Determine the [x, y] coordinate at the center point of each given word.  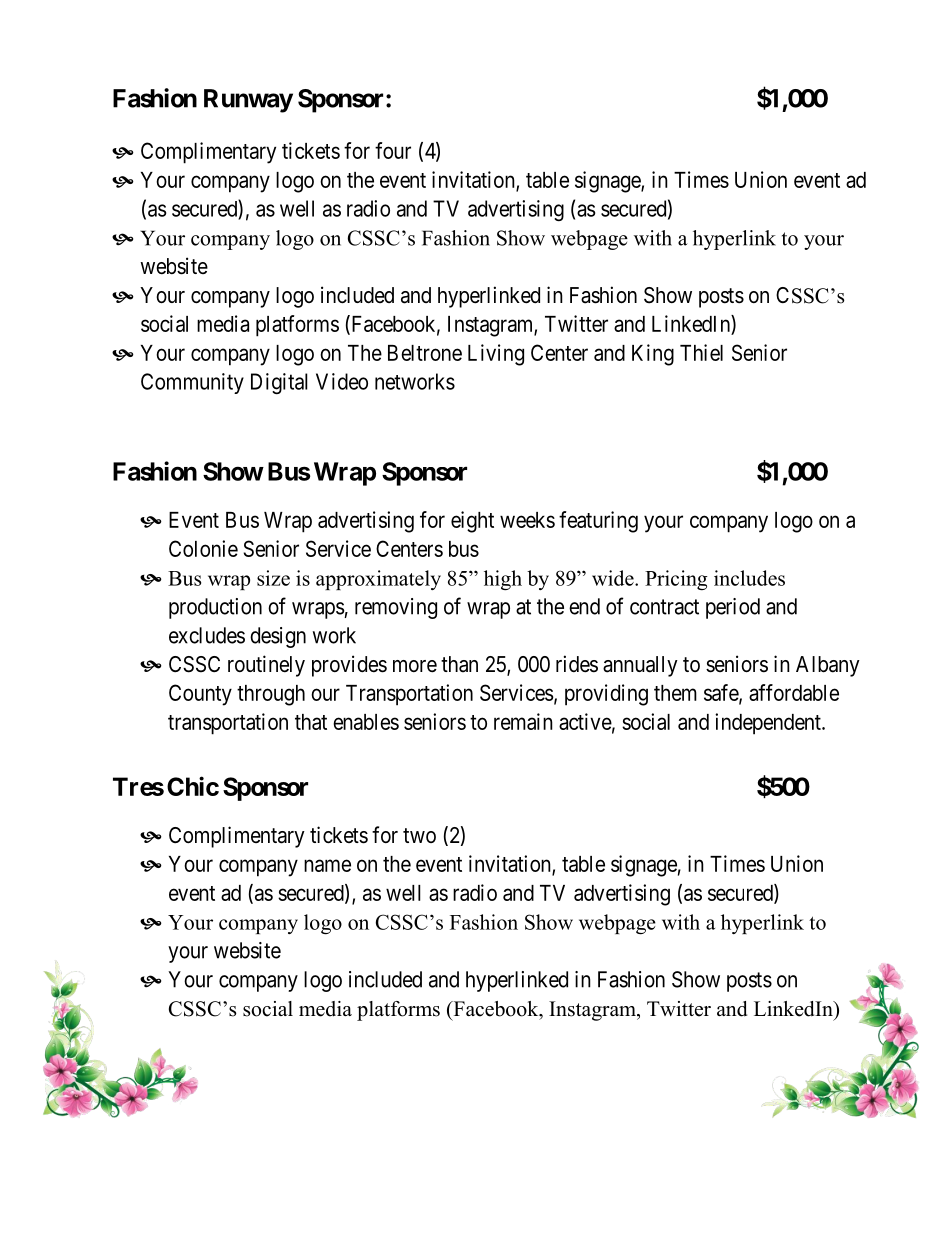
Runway [248, 101]
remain [523, 721]
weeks [527, 520]
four [393, 150]
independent [769, 724]
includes [749, 578]
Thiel [701, 352]
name [327, 865]
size [273, 578]
